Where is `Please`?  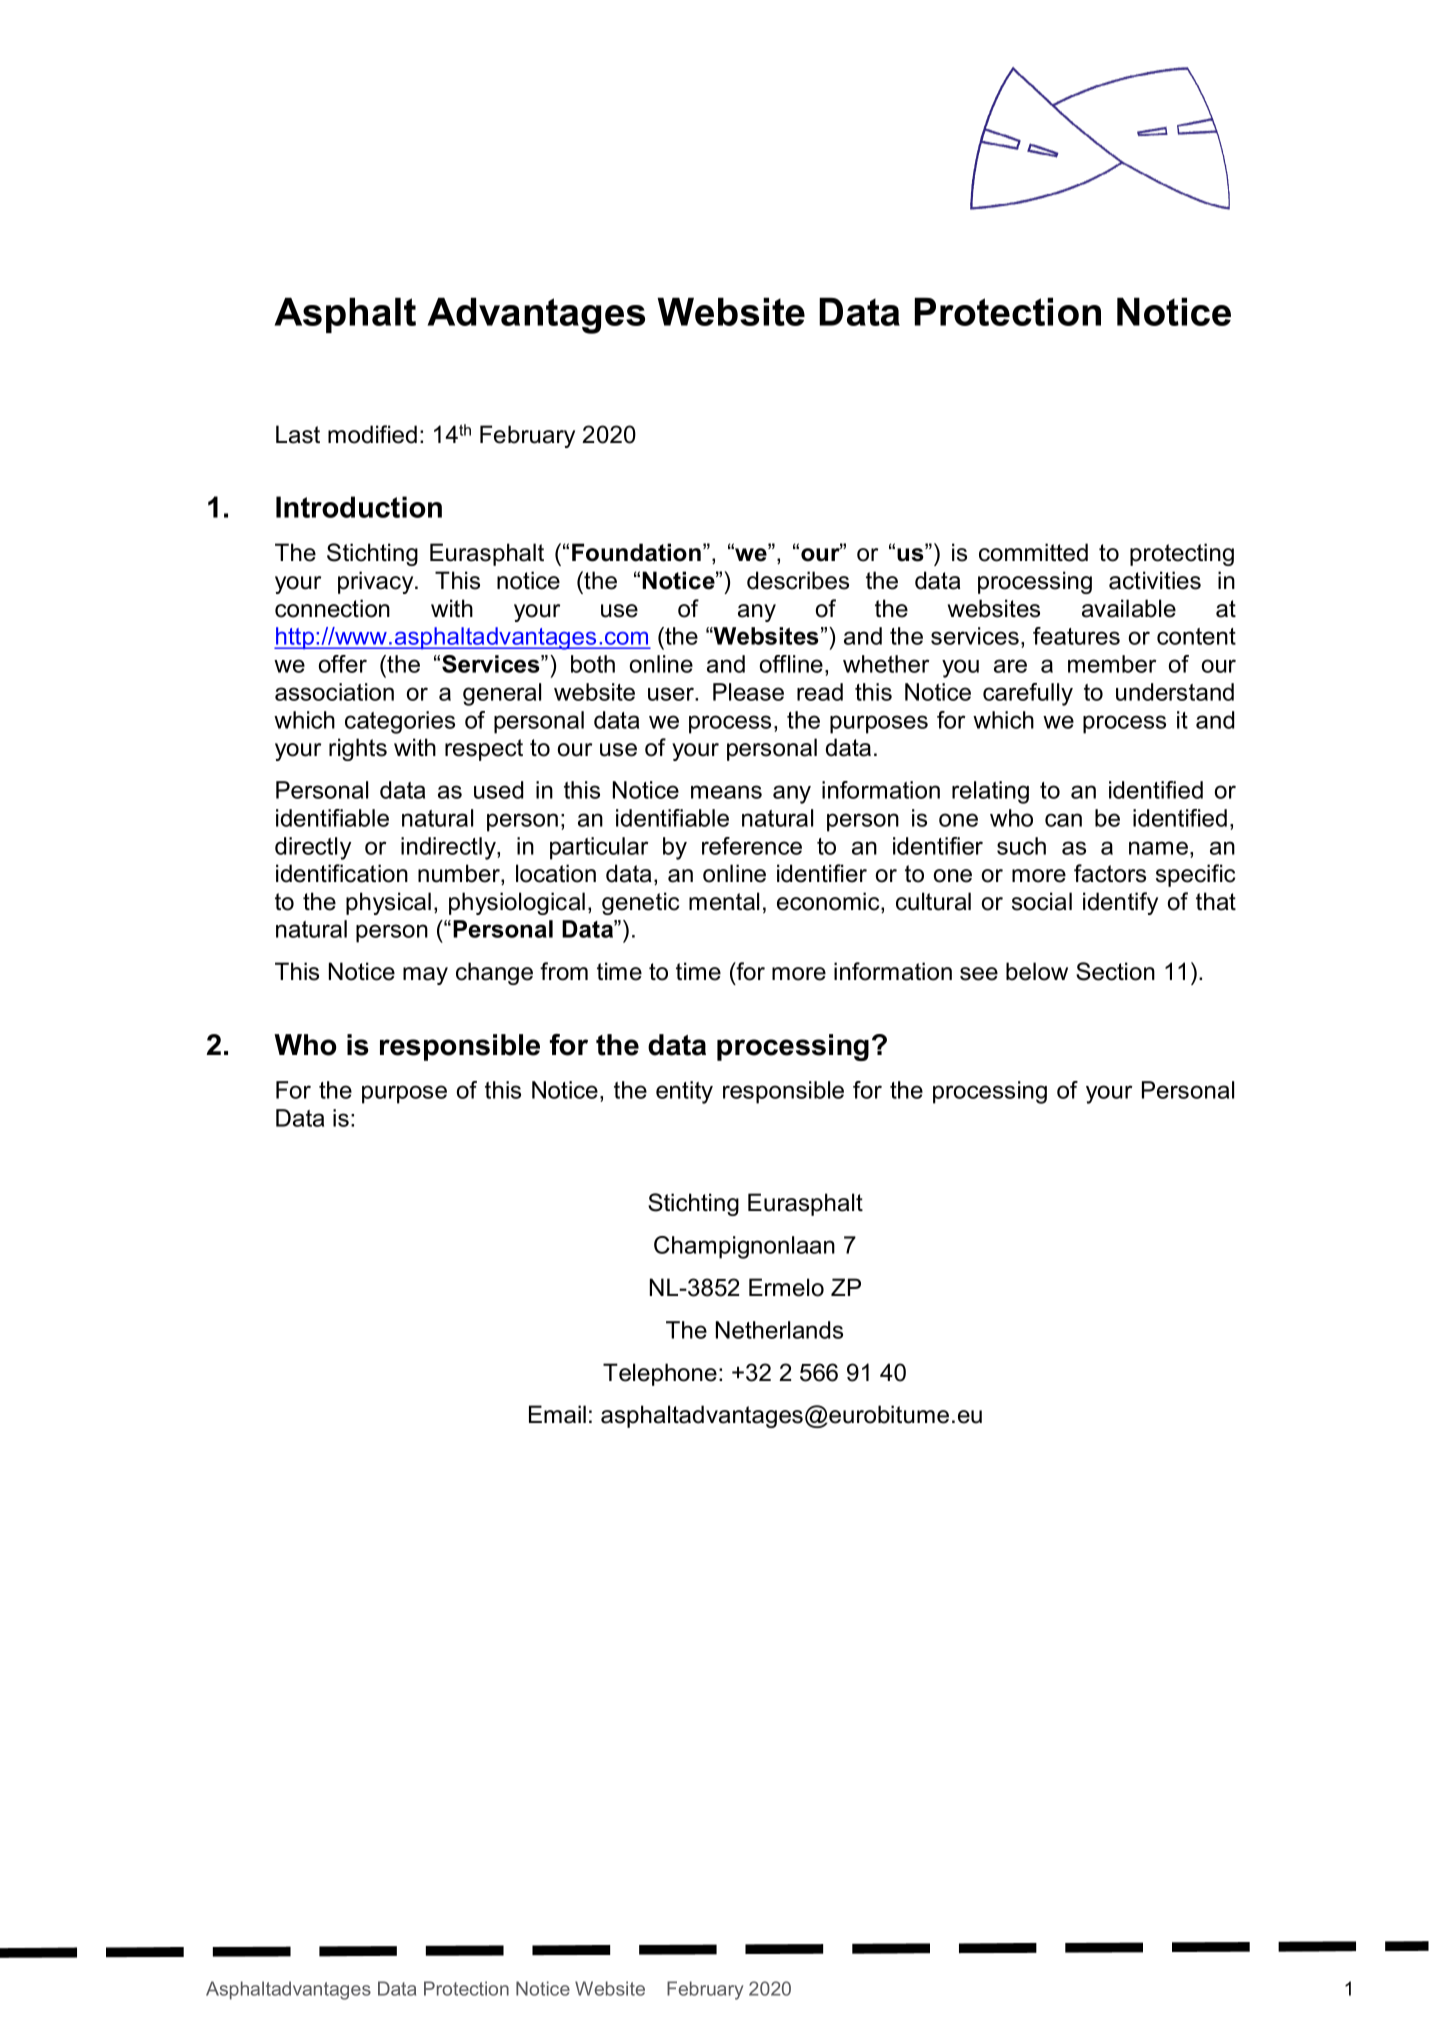 Please is located at coordinates (748, 692).
